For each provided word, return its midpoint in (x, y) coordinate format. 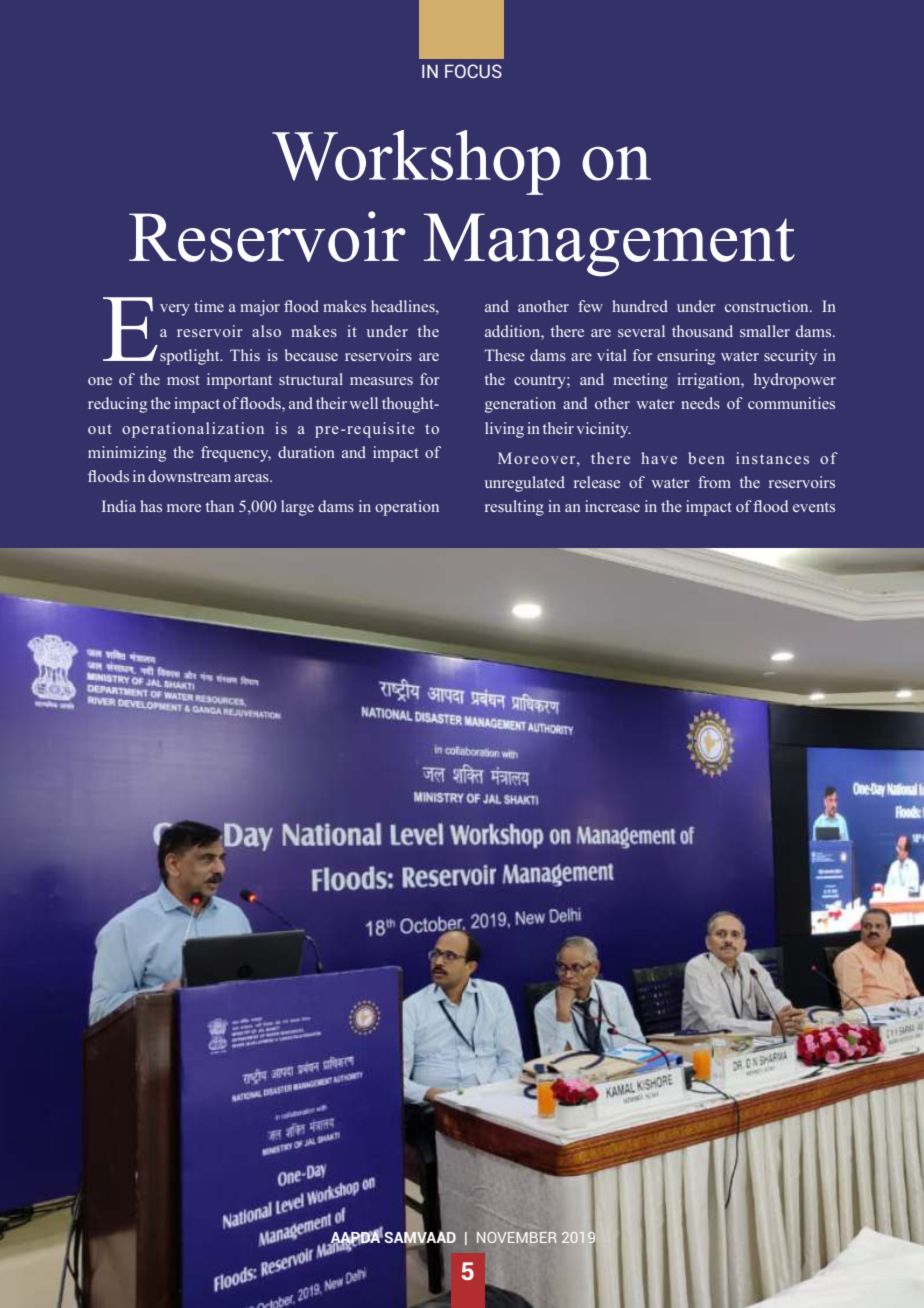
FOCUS (473, 71)
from (714, 482)
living (504, 430)
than (219, 506)
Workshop (416, 162)
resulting (514, 508)
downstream (189, 476)
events (814, 507)
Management (609, 245)
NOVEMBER (517, 1237)
